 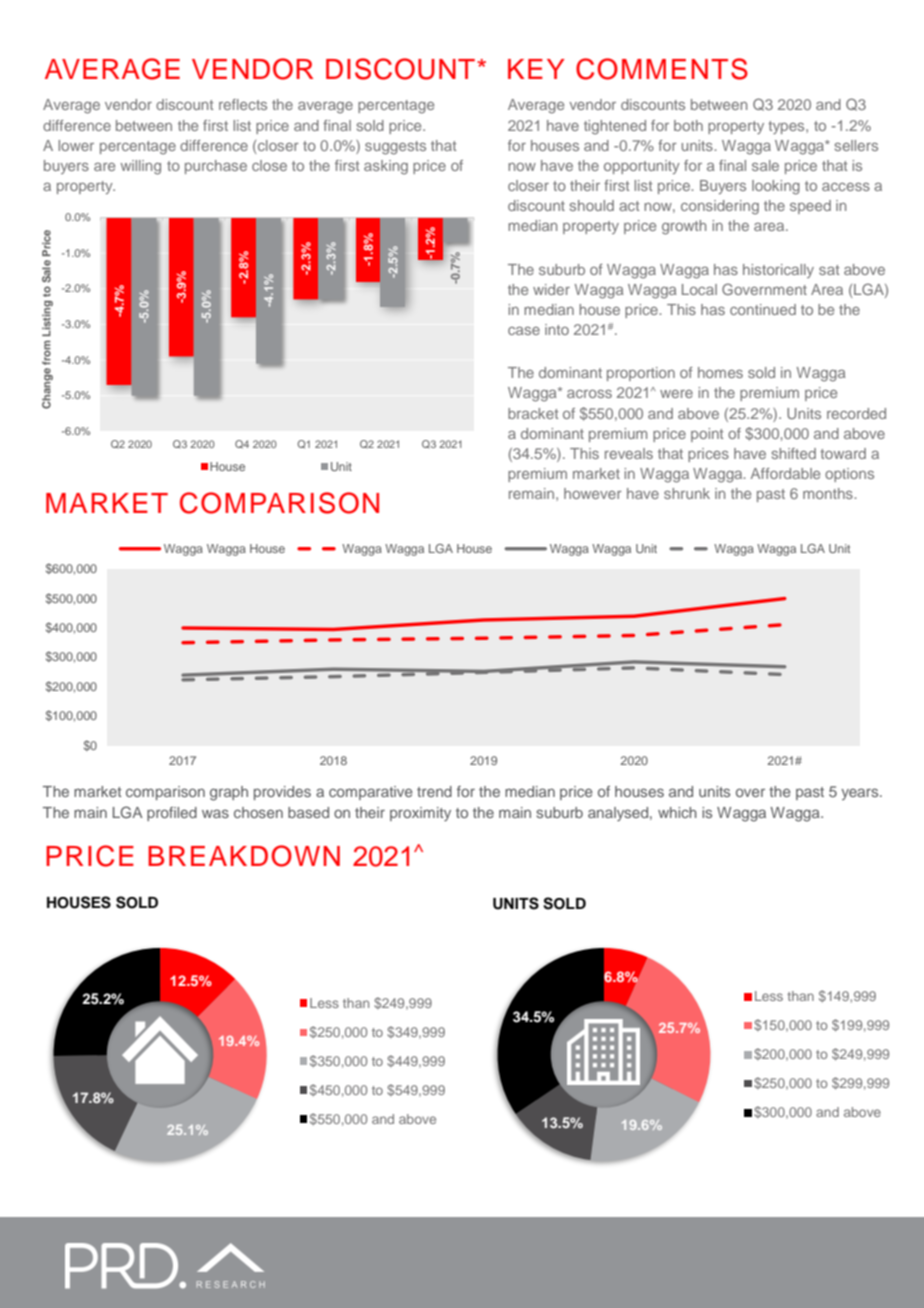 What do you see at coordinates (593, 493) in the document?
I see `however` at bounding box center [593, 493].
